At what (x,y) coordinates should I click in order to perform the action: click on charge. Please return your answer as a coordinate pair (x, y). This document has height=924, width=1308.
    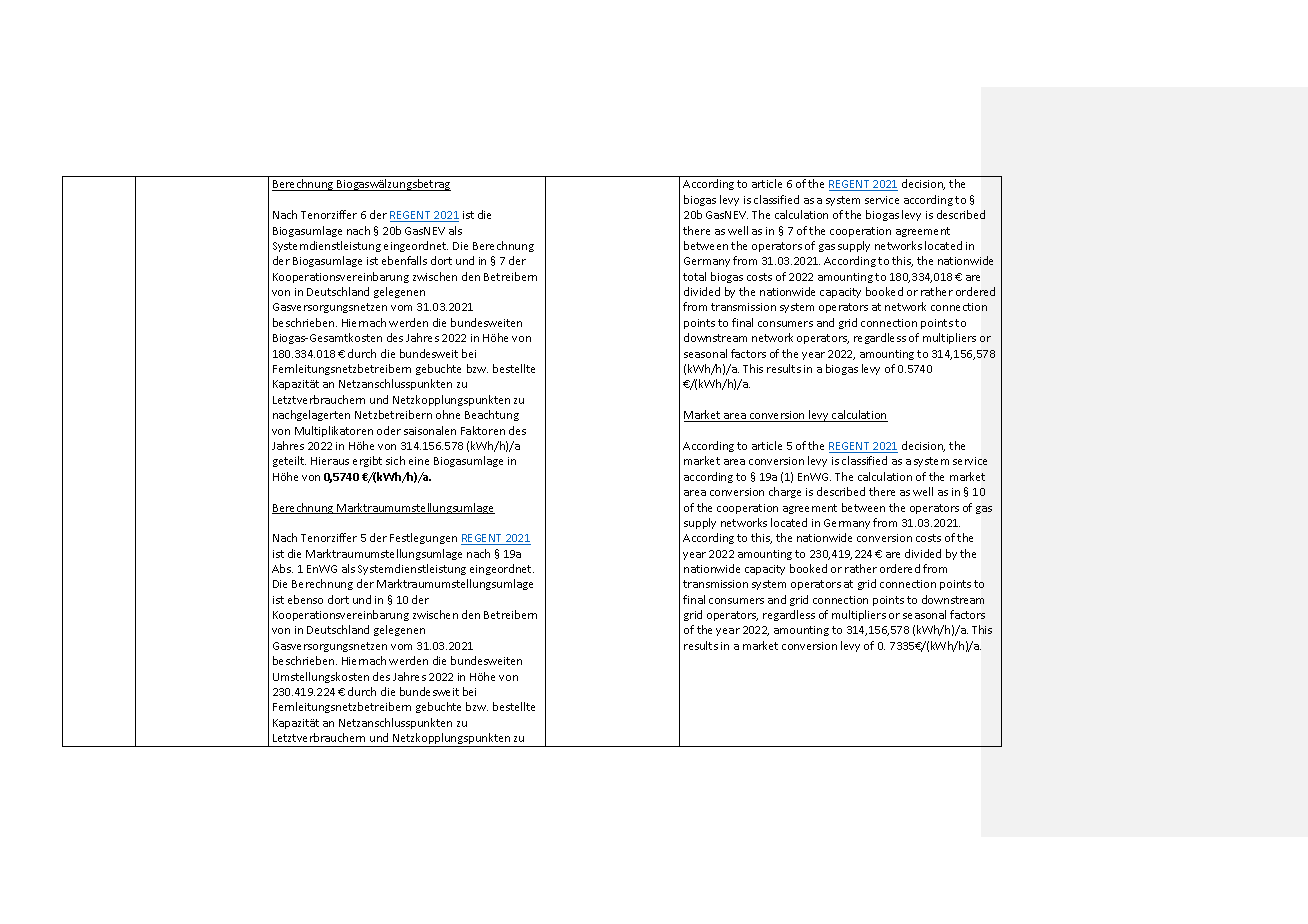
    Looking at the image, I should click on (785, 492).
